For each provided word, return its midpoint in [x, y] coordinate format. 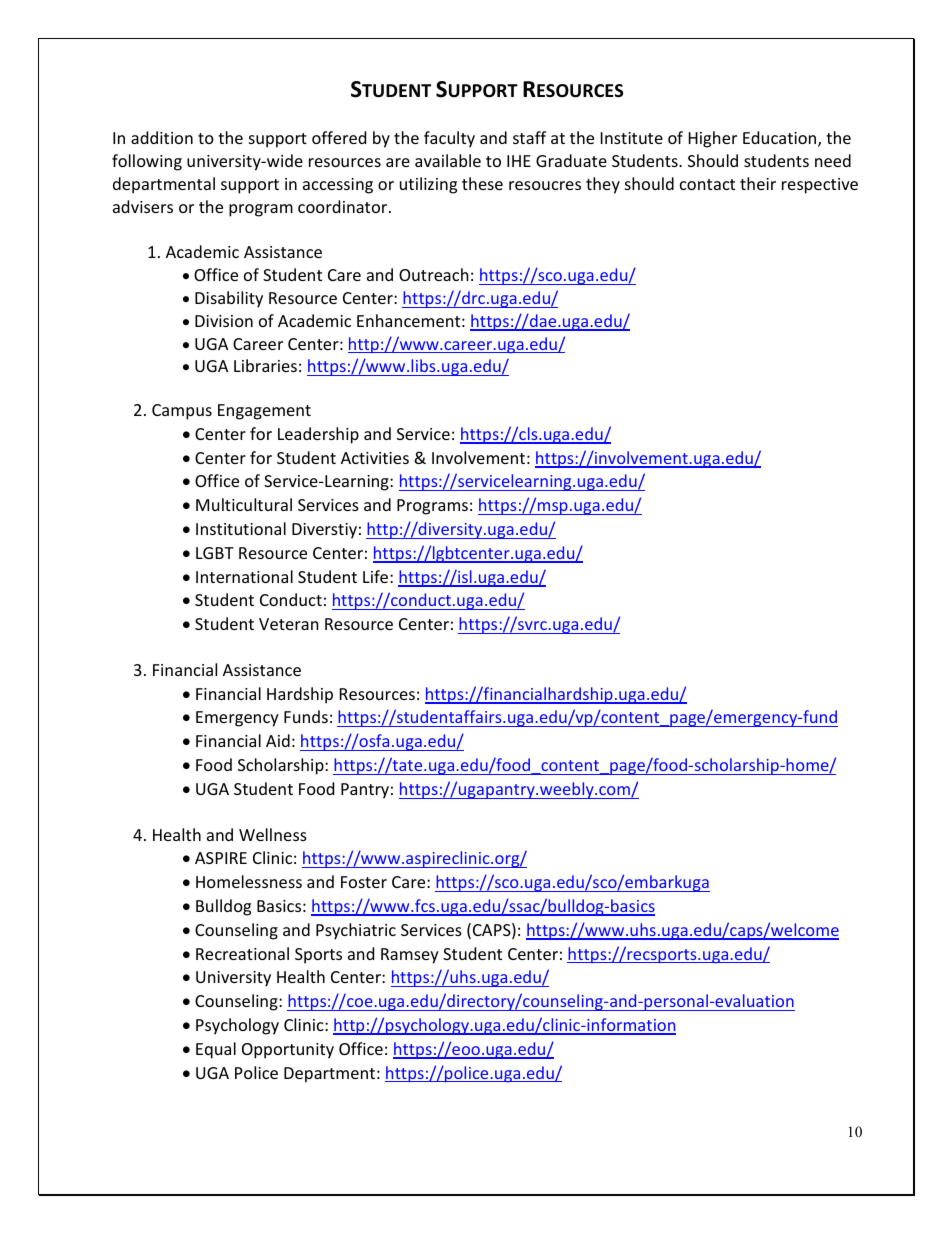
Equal [216, 1050]
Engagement [264, 412]
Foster [364, 882]
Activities [375, 458]
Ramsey [410, 956]
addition [162, 137]
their [758, 183]
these [482, 183]
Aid [278, 740]
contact [707, 184]
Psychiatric [356, 931]
